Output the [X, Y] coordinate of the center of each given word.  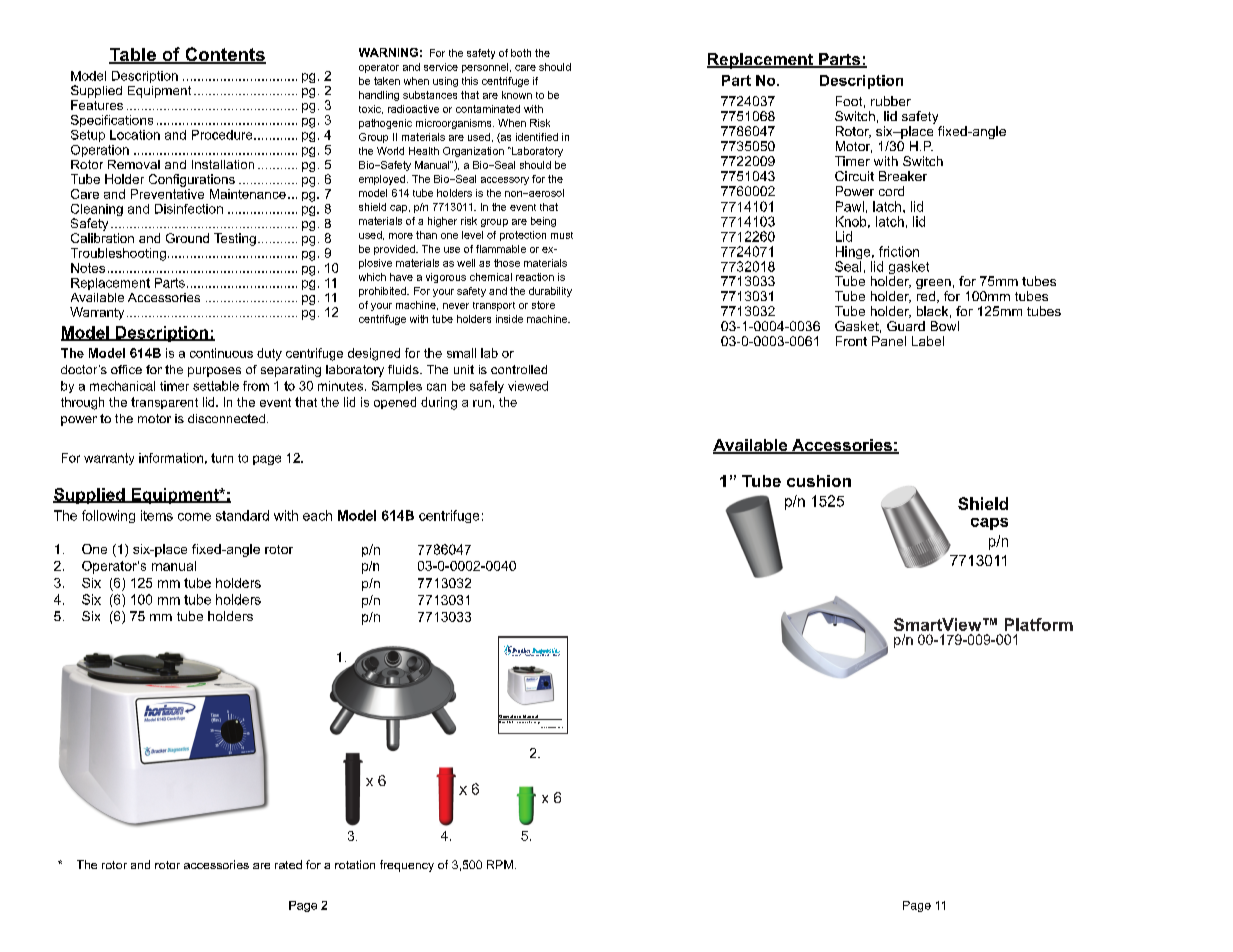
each [317, 515]
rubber [891, 101]
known [517, 95]
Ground [187, 238]
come [194, 517]
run [482, 403]
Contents [224, 55]
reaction [535, 277]
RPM [500, 864]
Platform [1039, 624]
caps [989, 524]
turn [222, 458]
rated [288, 864]
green [933, 285]
